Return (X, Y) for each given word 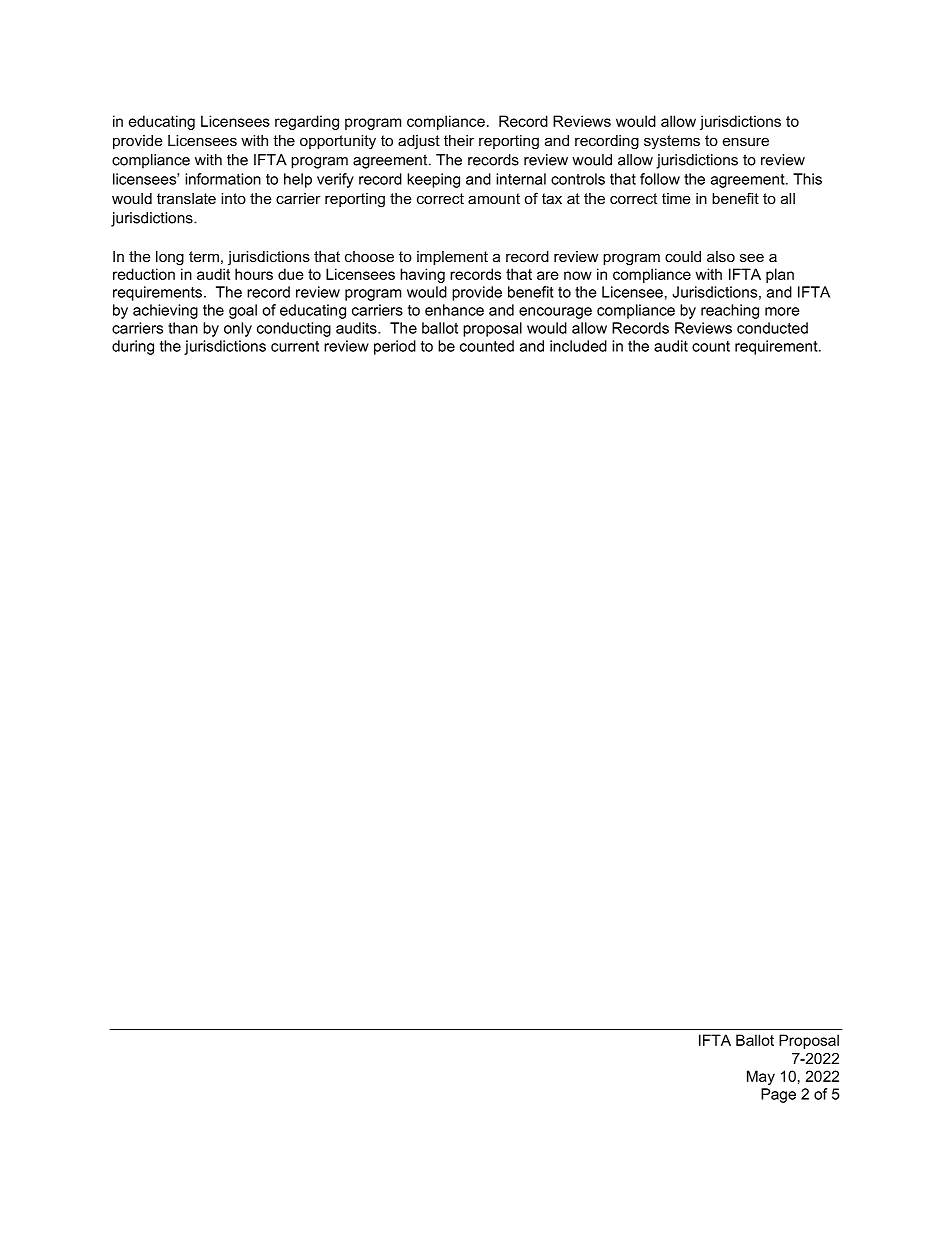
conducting (294, 329)
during (133, 347)
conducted (772, 328)
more (782, 311)
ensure (746, 141)
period (395, 347)
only (238, 329)
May (761, 1077)
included (578, 346)
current (295, 346)
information (223, 179)
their (459, 140)
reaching (730, 311)
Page (778, 1095)
